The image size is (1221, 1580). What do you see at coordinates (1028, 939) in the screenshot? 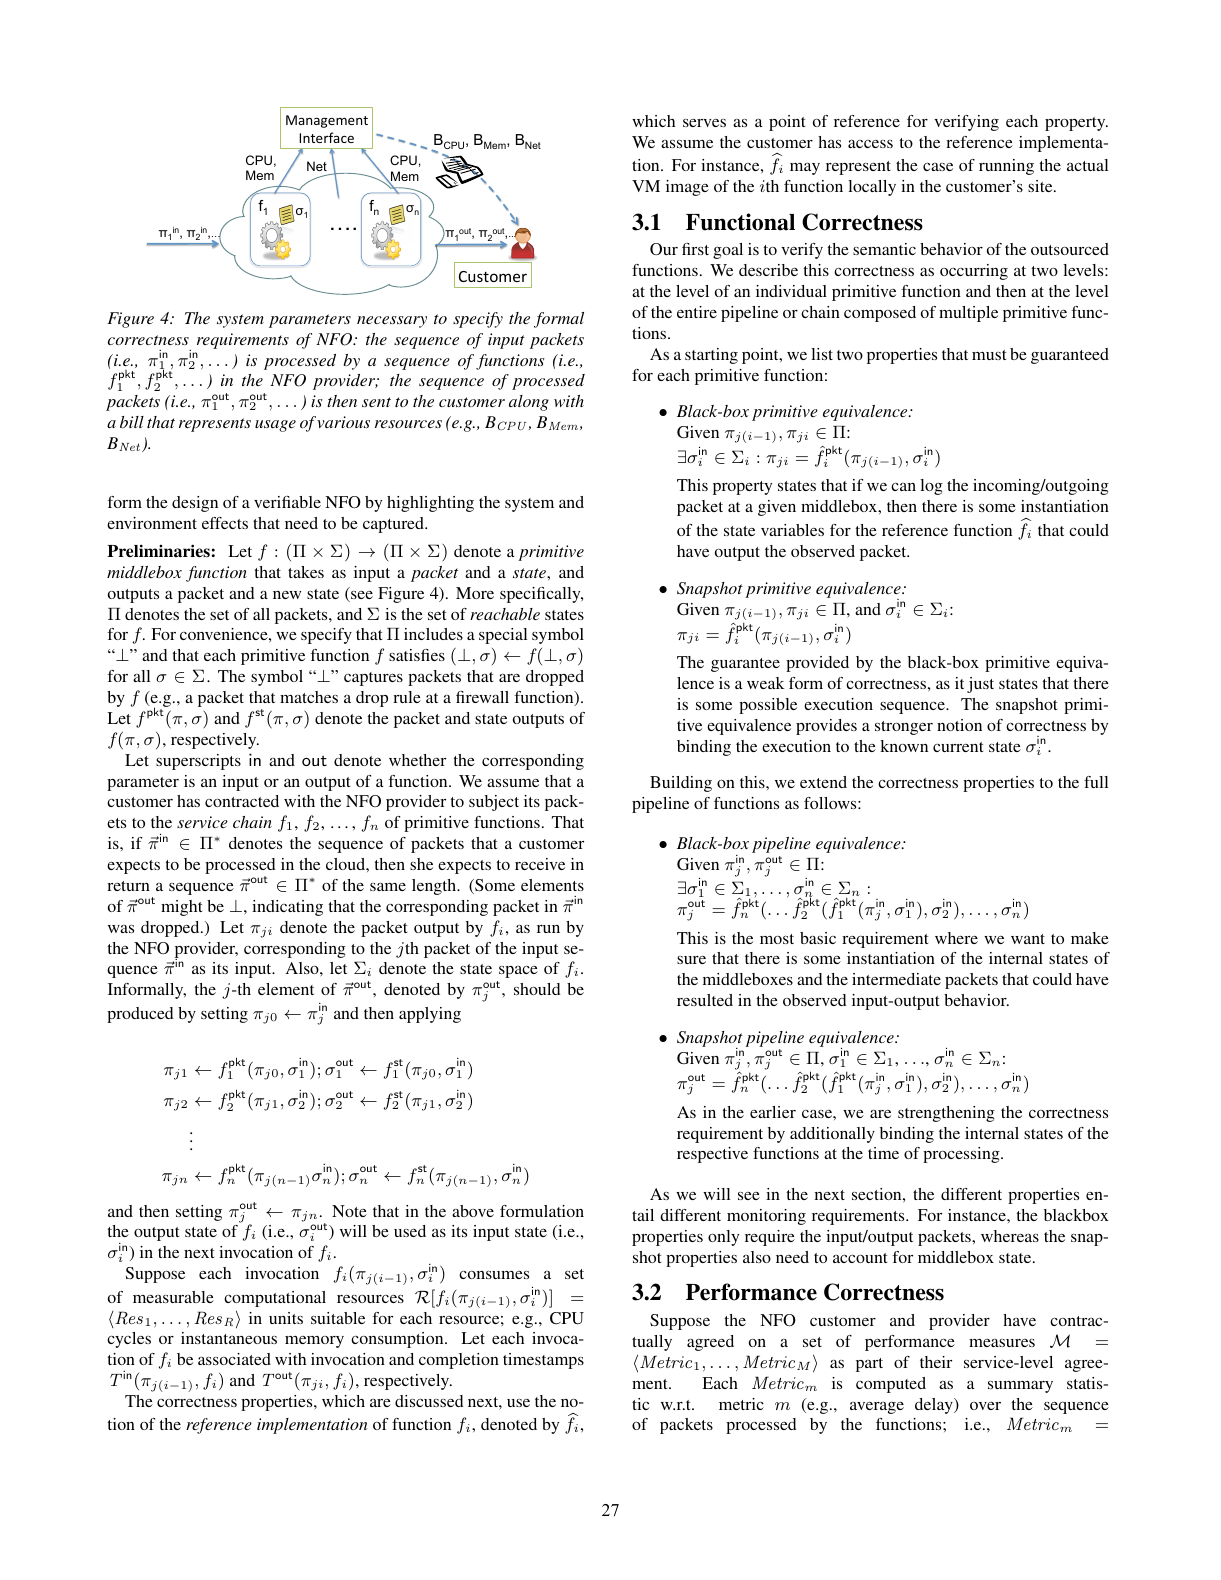
I see `want` at bounding box center [1028, 939].
